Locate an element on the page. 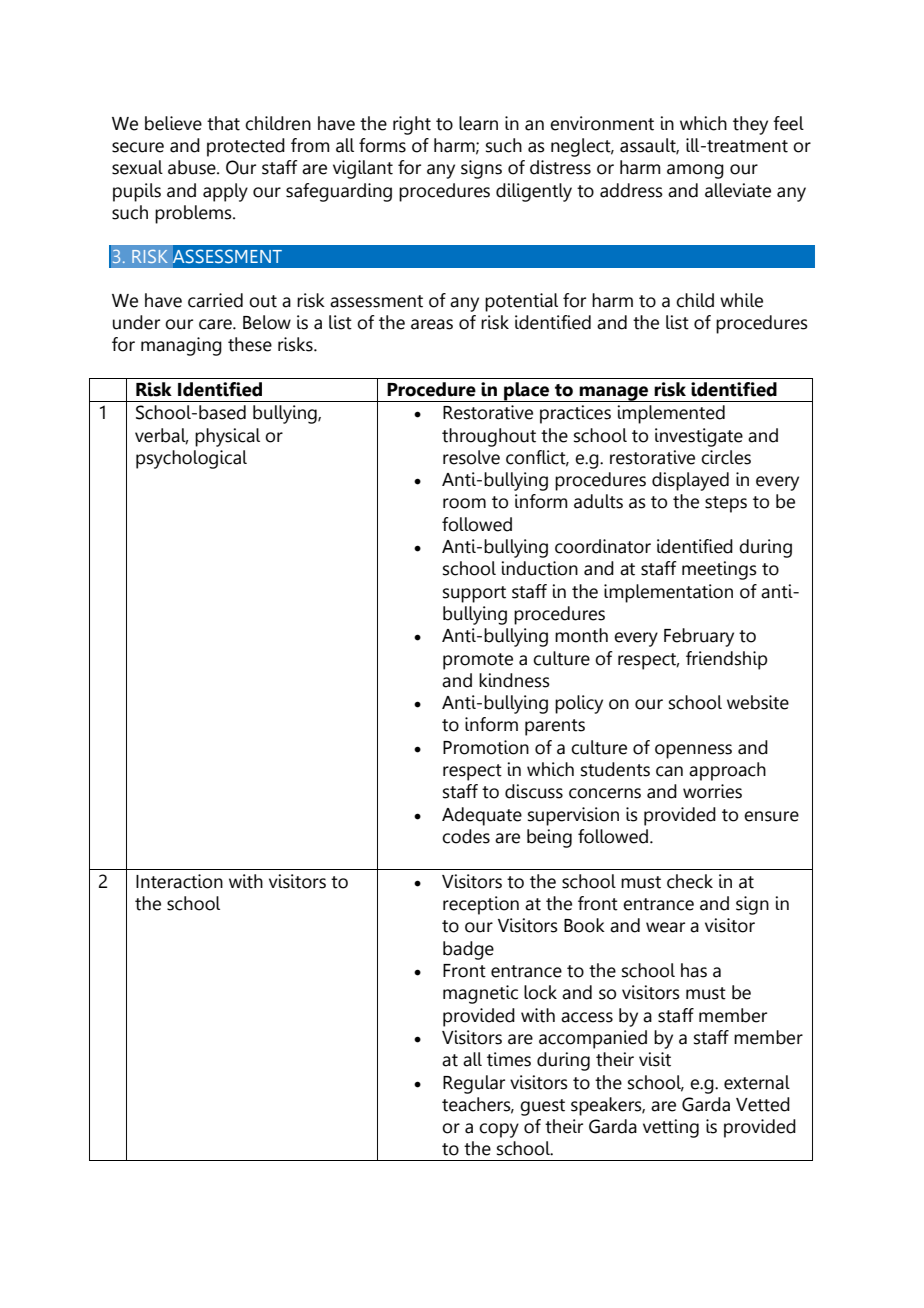  abuse is located at coordinates (193, 167).
